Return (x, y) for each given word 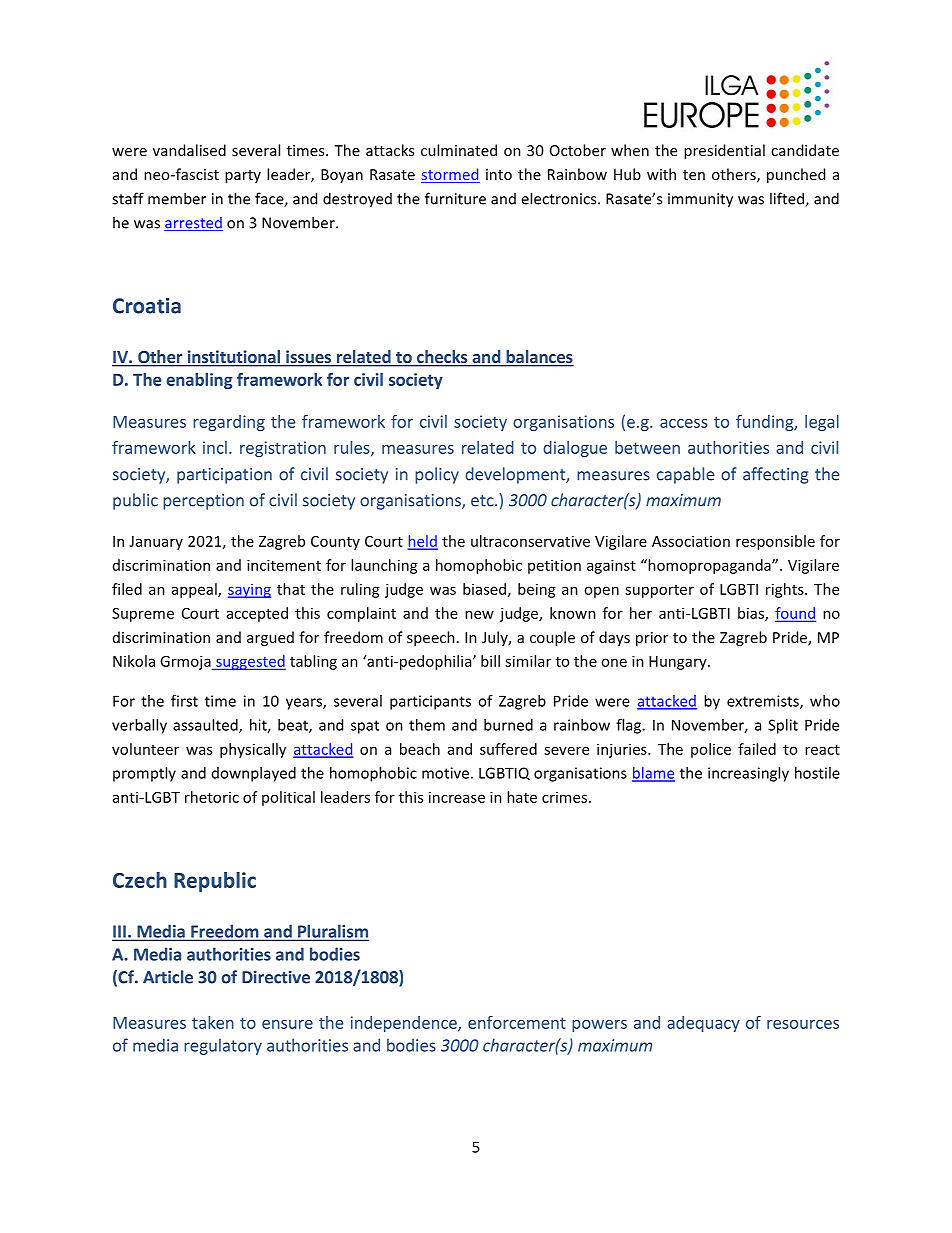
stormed (450, 175)
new (479, 614)
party (243, 176)
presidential (724, 151)
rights (786, 590)
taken (213, 1022)
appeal (195, 590)
